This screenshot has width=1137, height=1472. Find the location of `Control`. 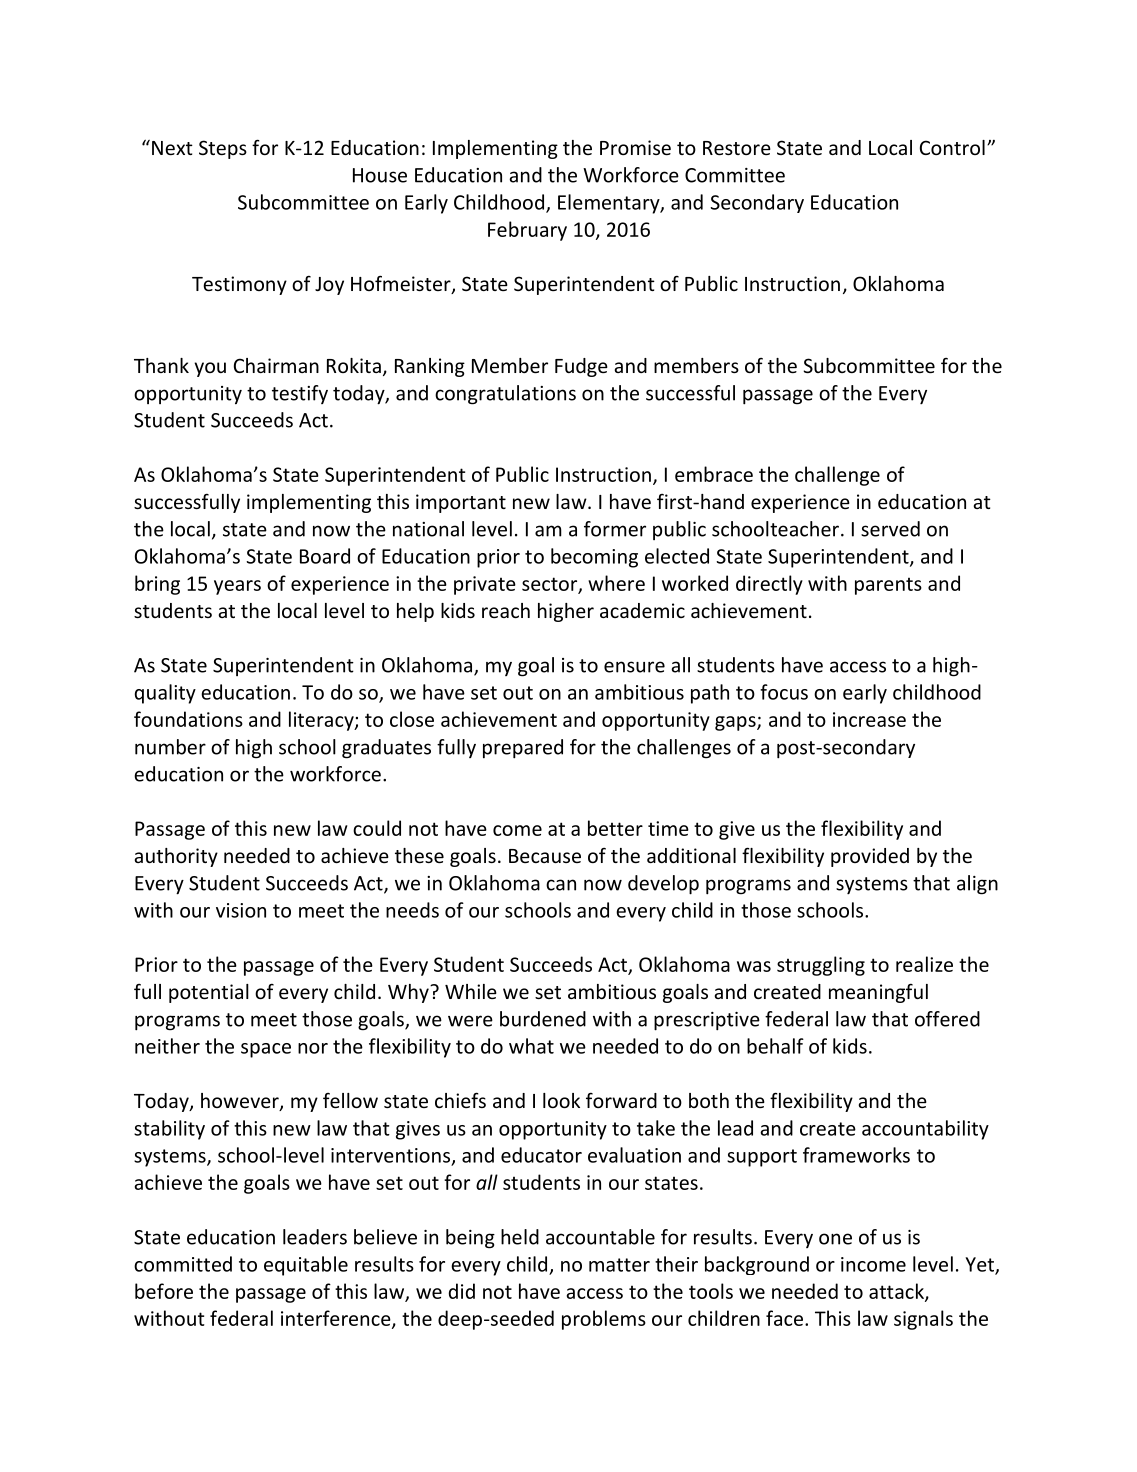

Control is located at coordinates (952, 147).
